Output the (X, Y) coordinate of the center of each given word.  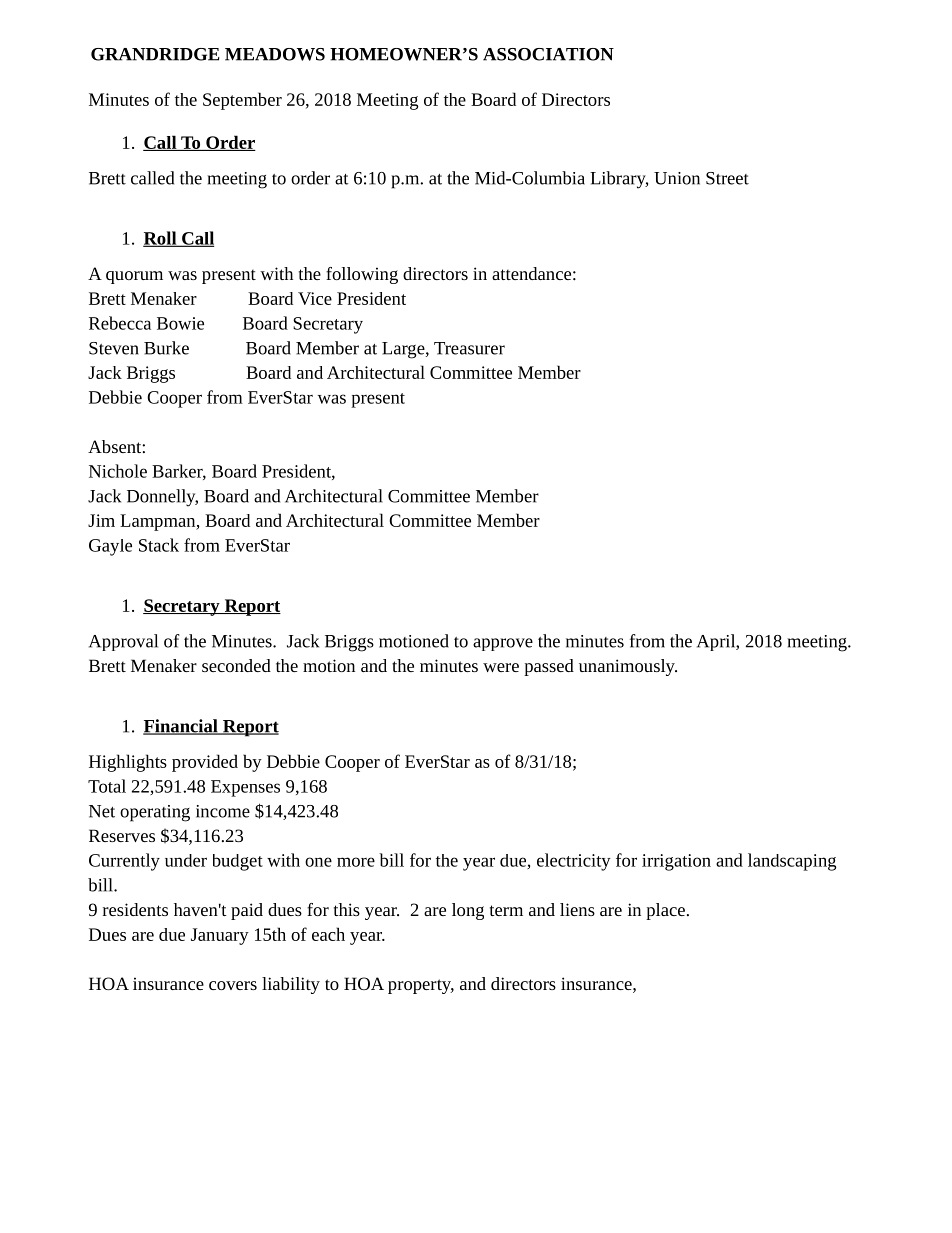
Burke (166, 348)
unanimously (628, 667)
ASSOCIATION (548, 54)
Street (727, 178)
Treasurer (469, 348)
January (220, 936)
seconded (236, 665)
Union (677, 178)
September (242, 101)
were (501, 667)
